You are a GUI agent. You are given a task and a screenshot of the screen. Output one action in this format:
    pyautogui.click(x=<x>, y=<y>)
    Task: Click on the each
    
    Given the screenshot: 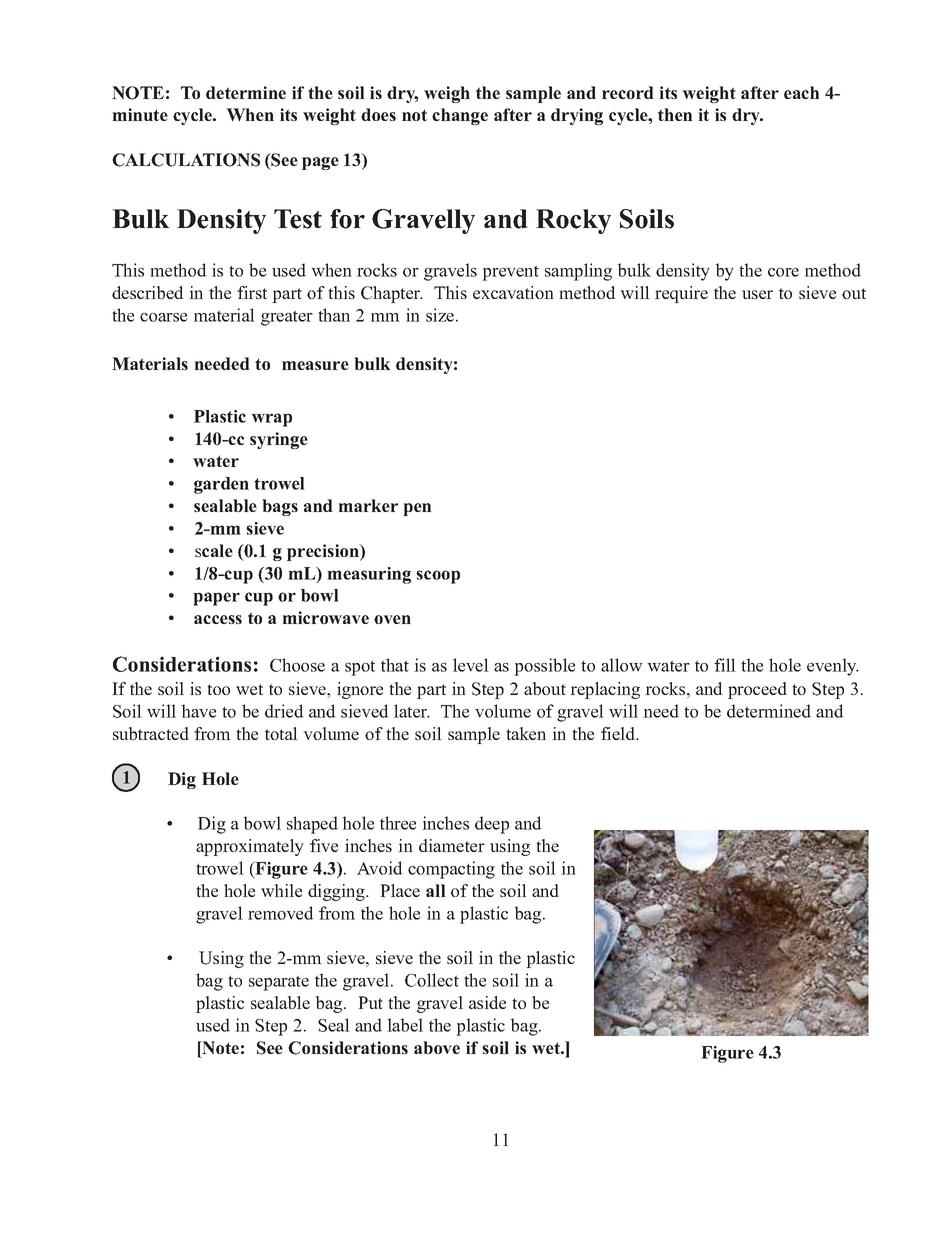 What is the action you would take?
    pyautogui.click(x=802, y=92)
